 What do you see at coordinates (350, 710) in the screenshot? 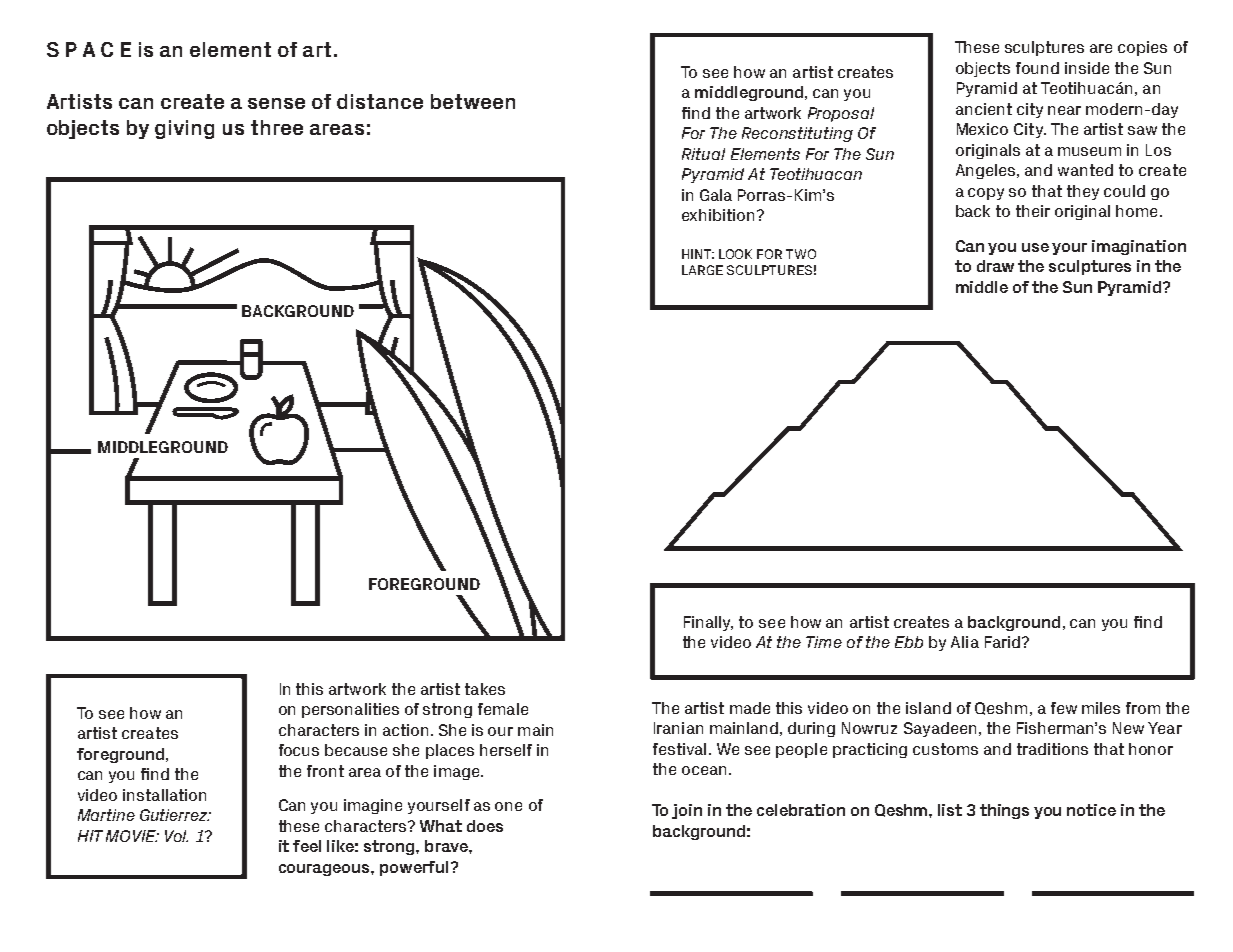
I see `personalities` at bounding box center [350, 710].
